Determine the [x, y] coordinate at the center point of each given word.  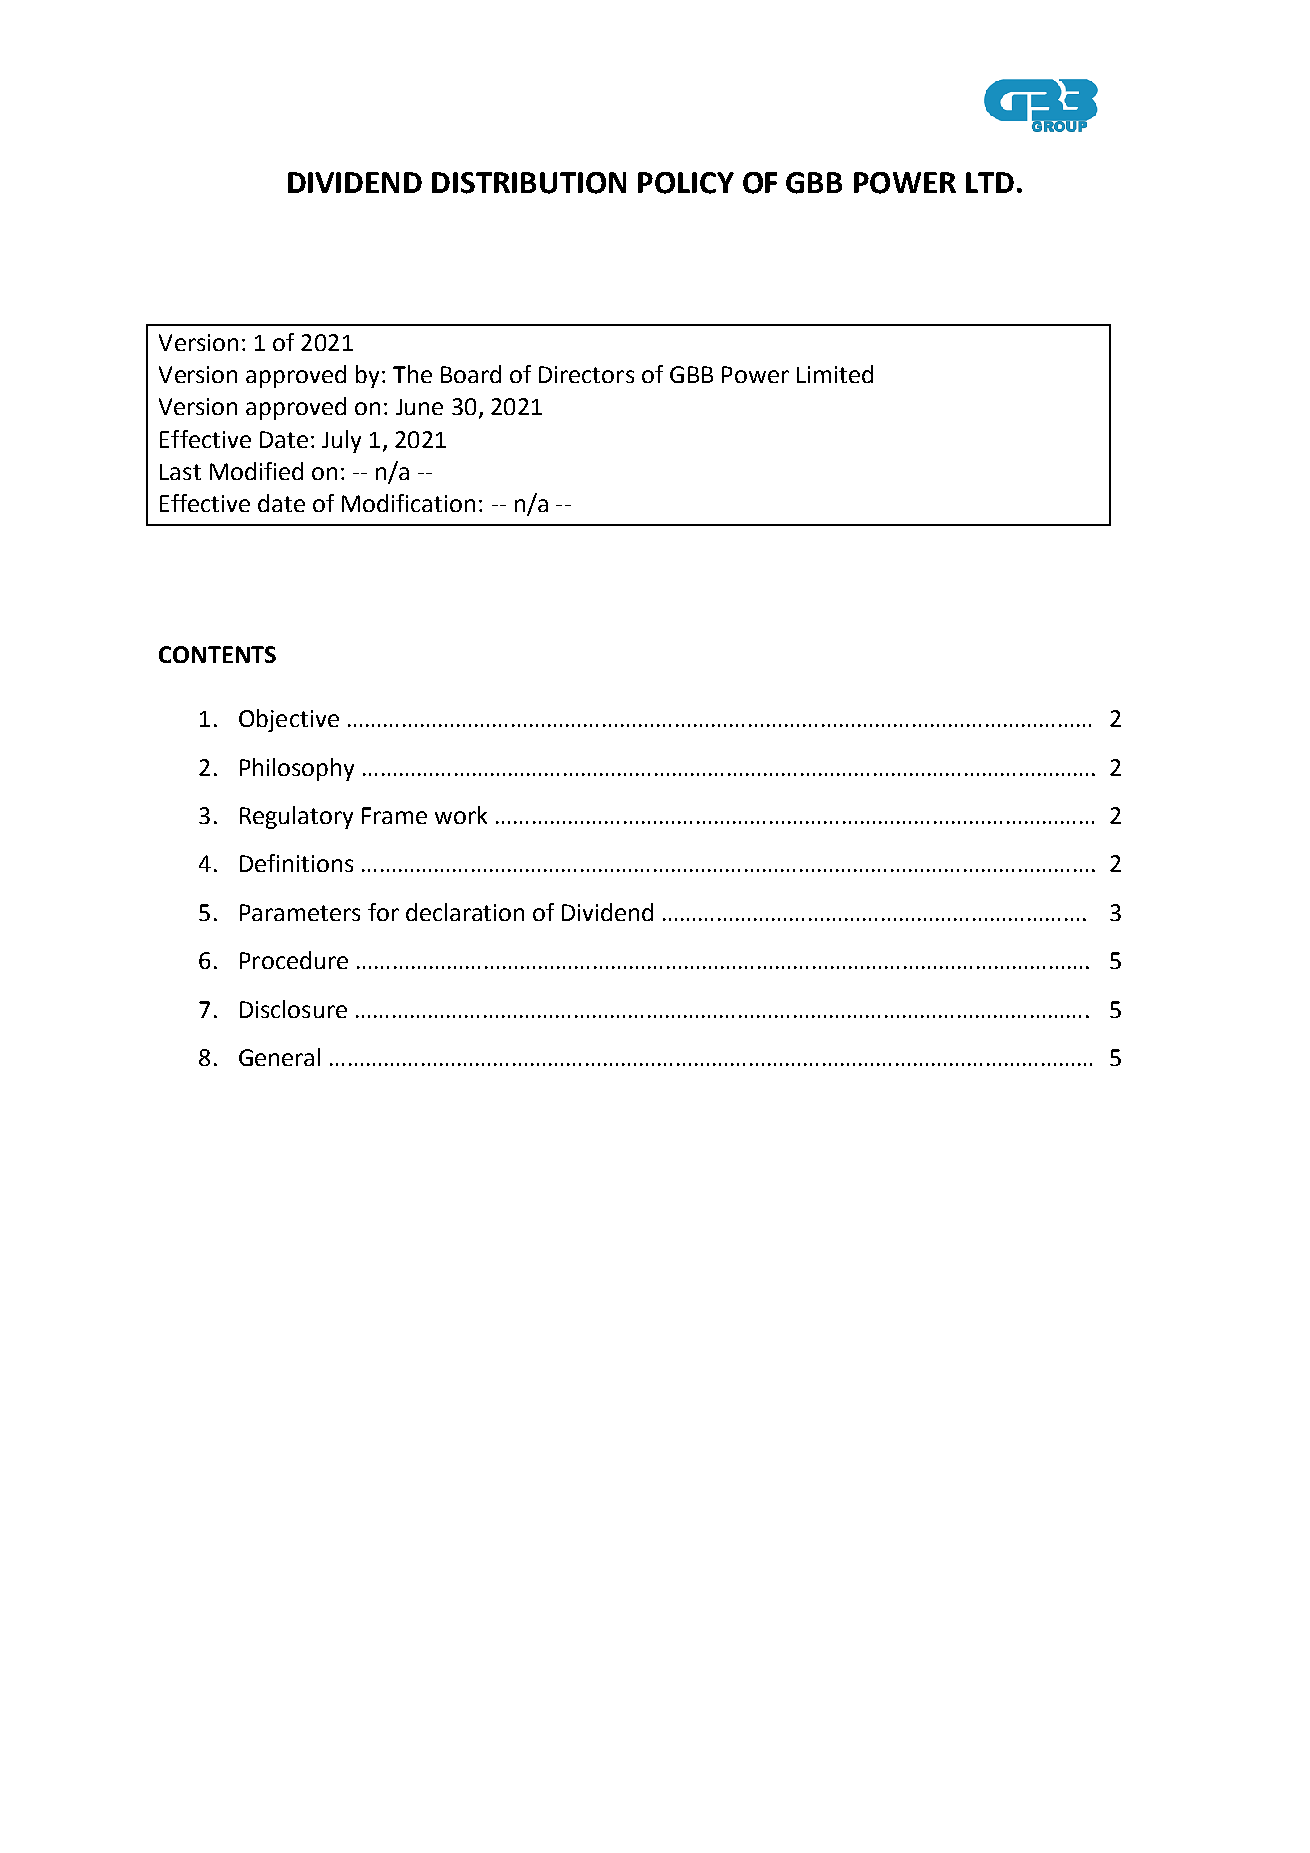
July [341, 441]
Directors [586, 374]
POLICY [686, 183]
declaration [465, 912]
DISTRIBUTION [529, 183]
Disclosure [293, 1009]
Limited [835, 374]
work [461, 815]
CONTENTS [217, 654]
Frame [394, 815]
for [383, 912]
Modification [408, 503]
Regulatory [296, 817]
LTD [990, 182]
